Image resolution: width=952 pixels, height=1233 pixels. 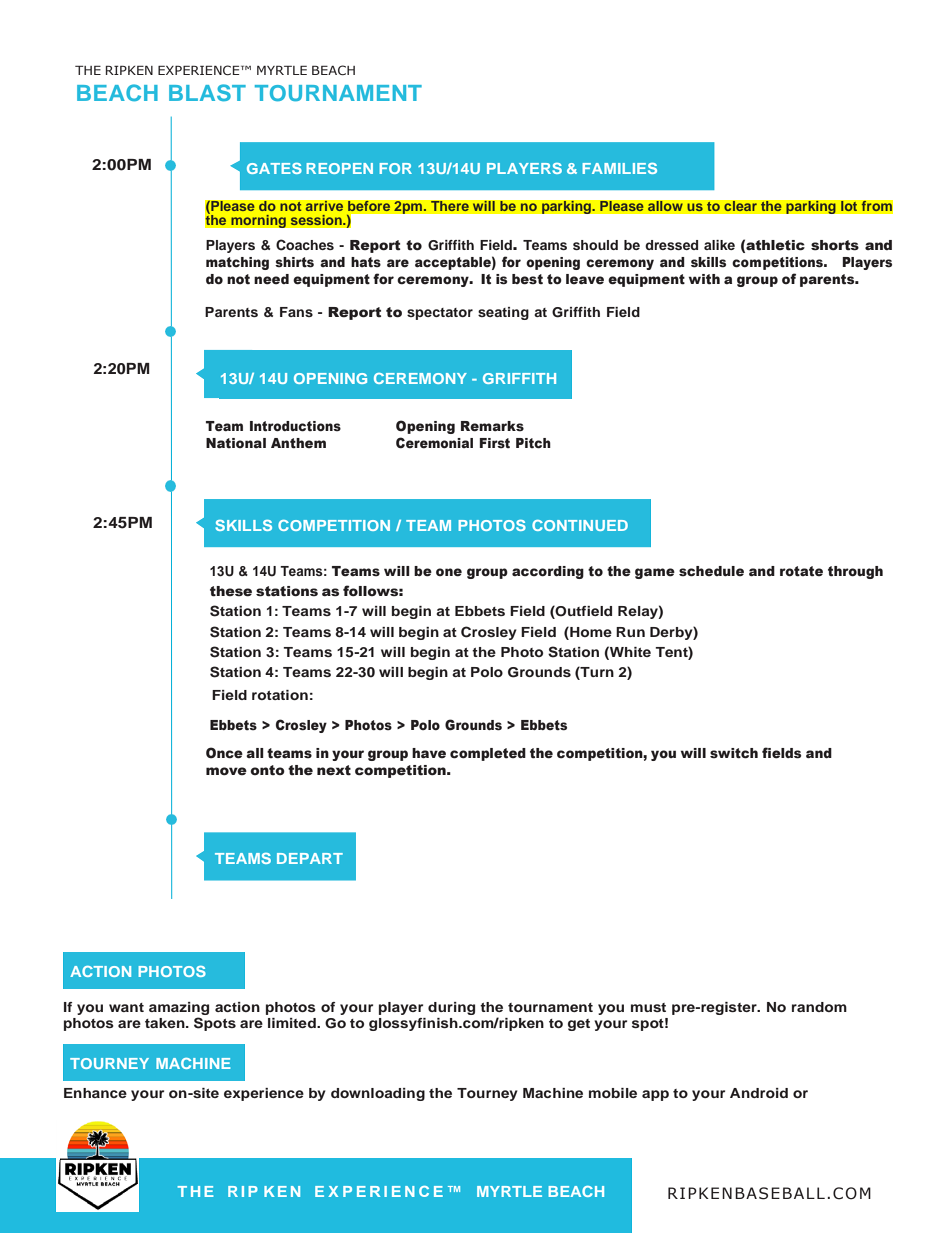 I want to click on with, so click(x=704, y=279).
